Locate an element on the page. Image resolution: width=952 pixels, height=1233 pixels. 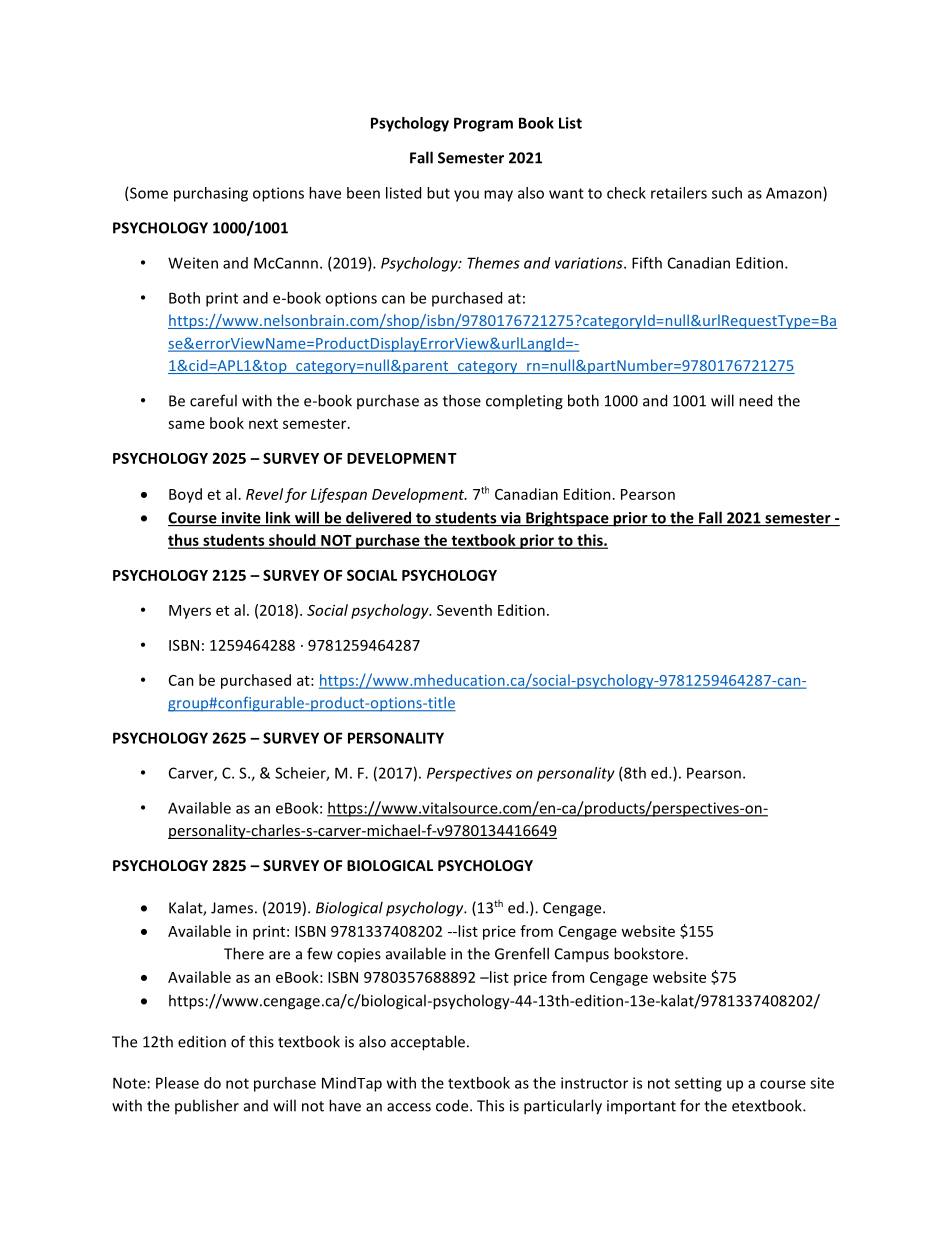
Please is located at coordinates (177, 1083).
